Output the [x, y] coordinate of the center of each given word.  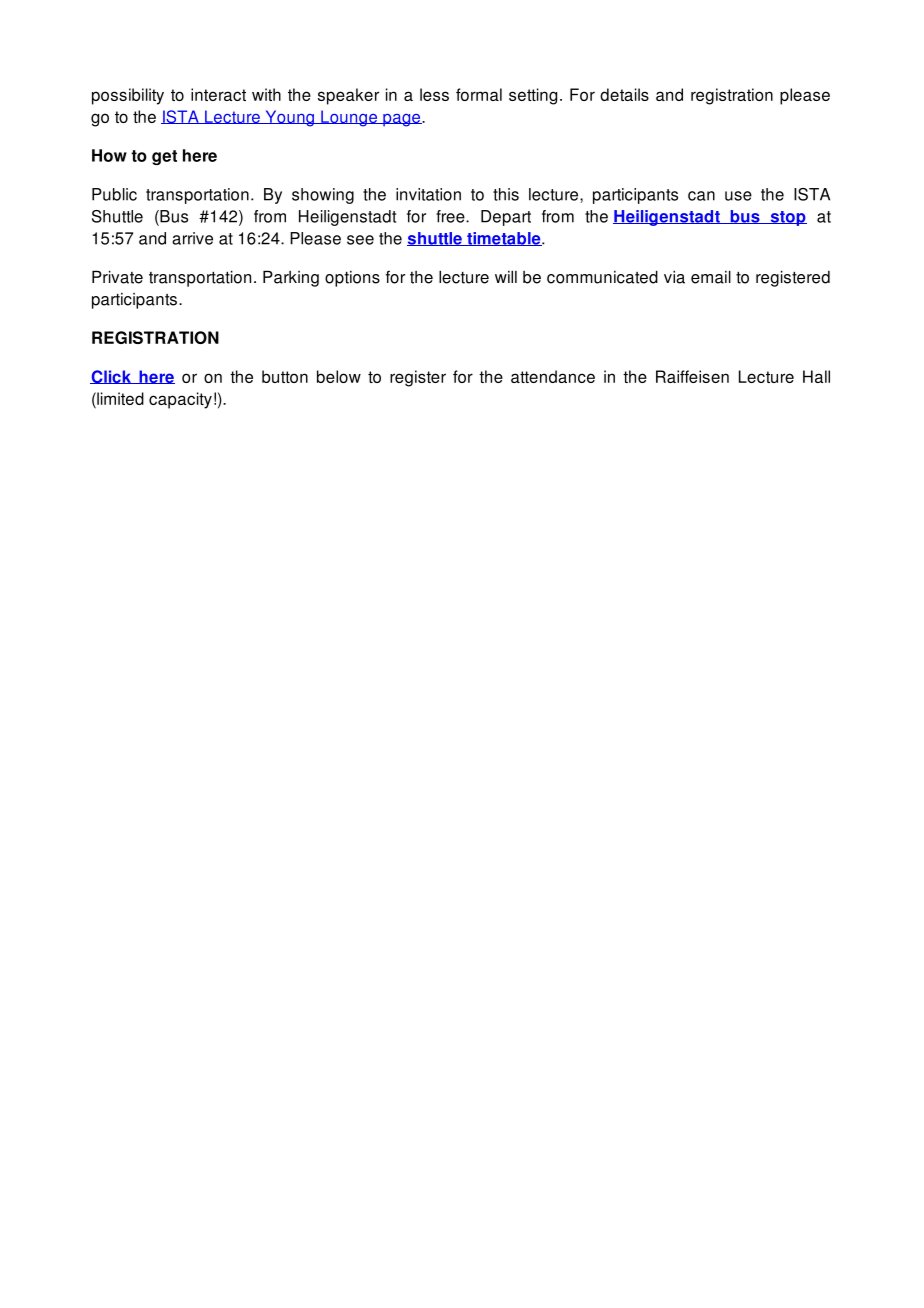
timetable [504, 239]
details [624, 94]
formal [479, 94]
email [711, 277]
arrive [192, 238]
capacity [180, 400]
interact [218, 94]
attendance [553, 376]
